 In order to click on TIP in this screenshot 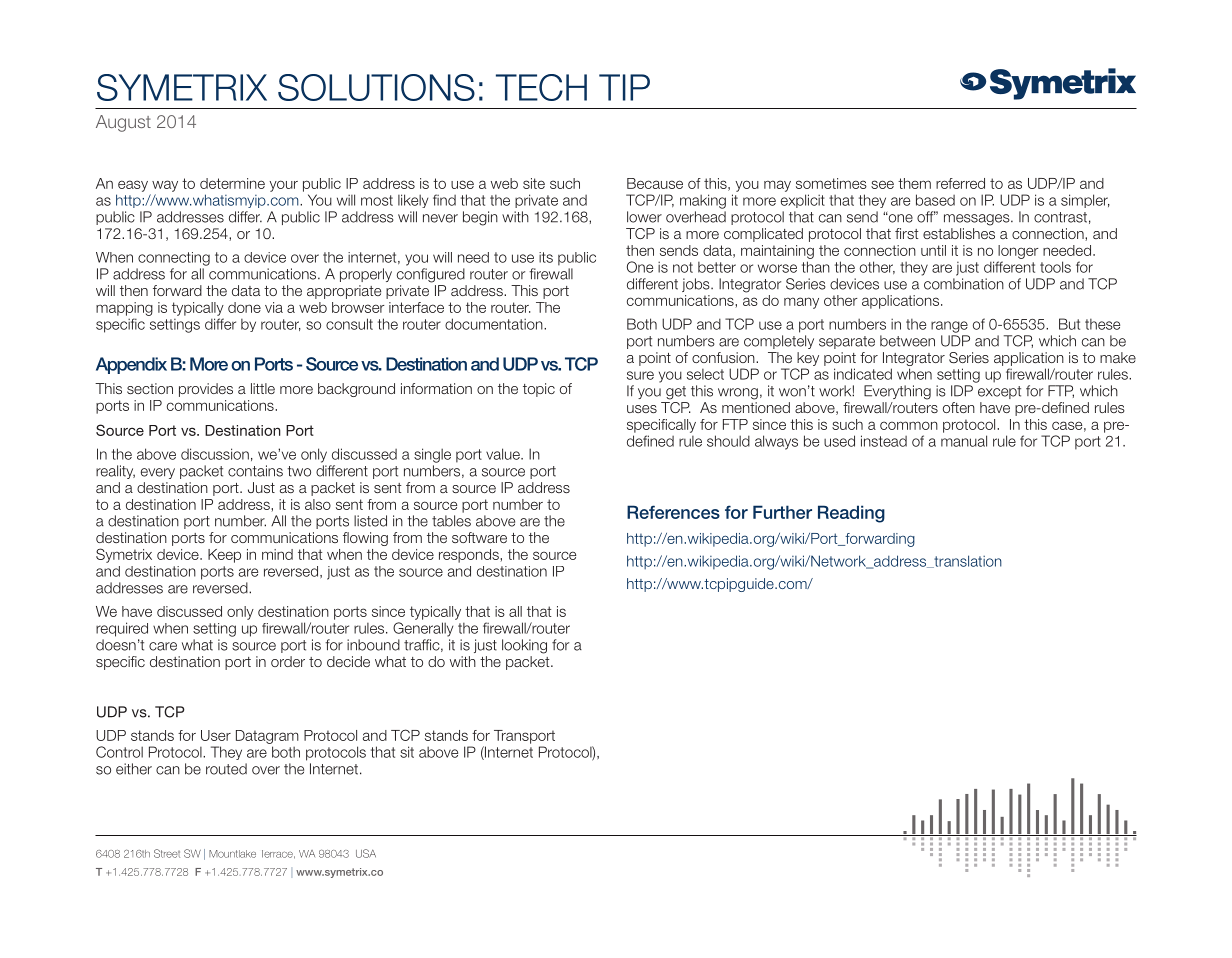, I will do `click(624, 87)`.
